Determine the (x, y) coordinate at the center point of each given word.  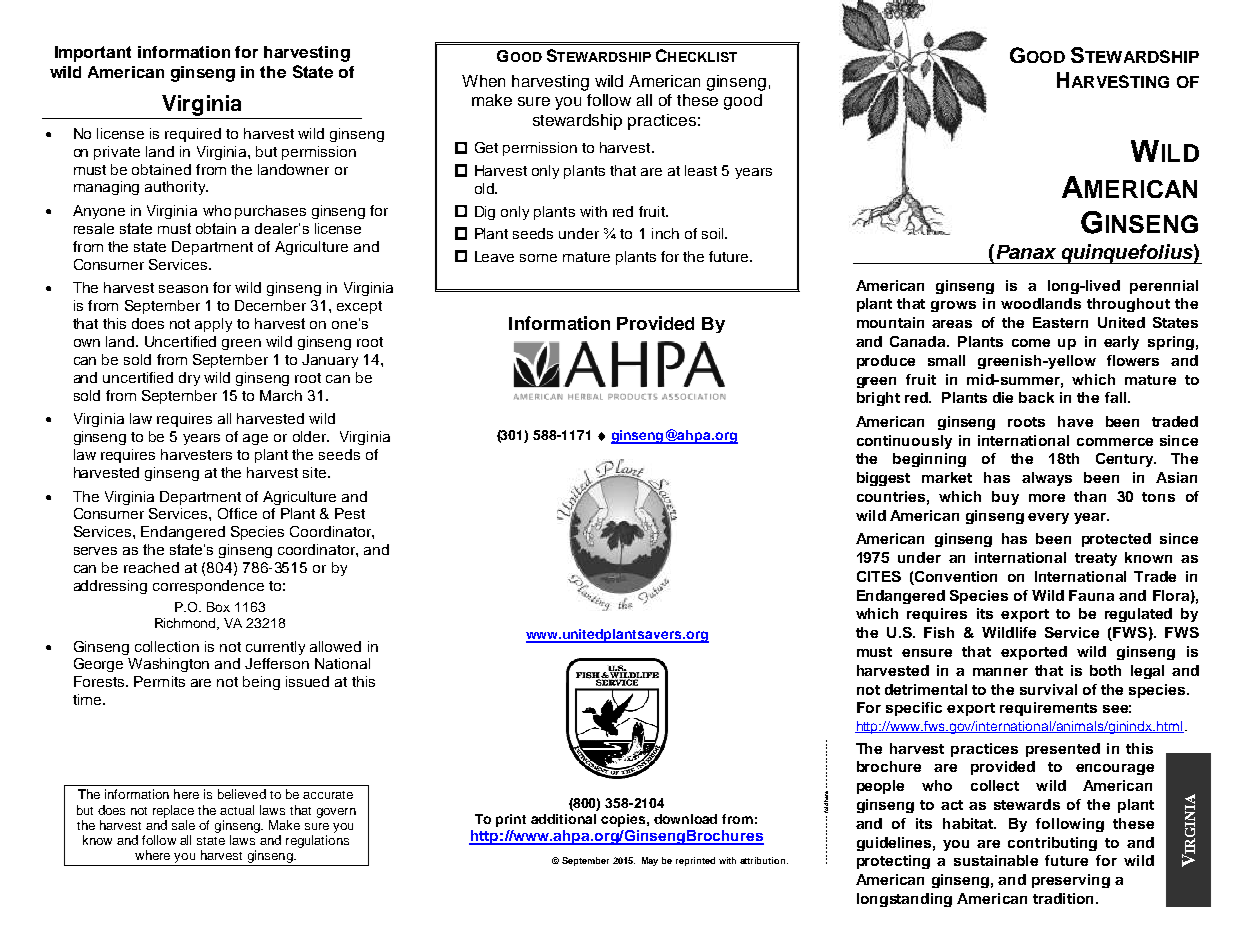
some (538, 258)
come (1031, 343)
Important (93, 54)
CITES (879, 576)
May (650, 861)
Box (218, 607)
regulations (317, 841)
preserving (1071, 881)
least (701, 170)
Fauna (1091, 595)
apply (213, 325)
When (483, 81)
